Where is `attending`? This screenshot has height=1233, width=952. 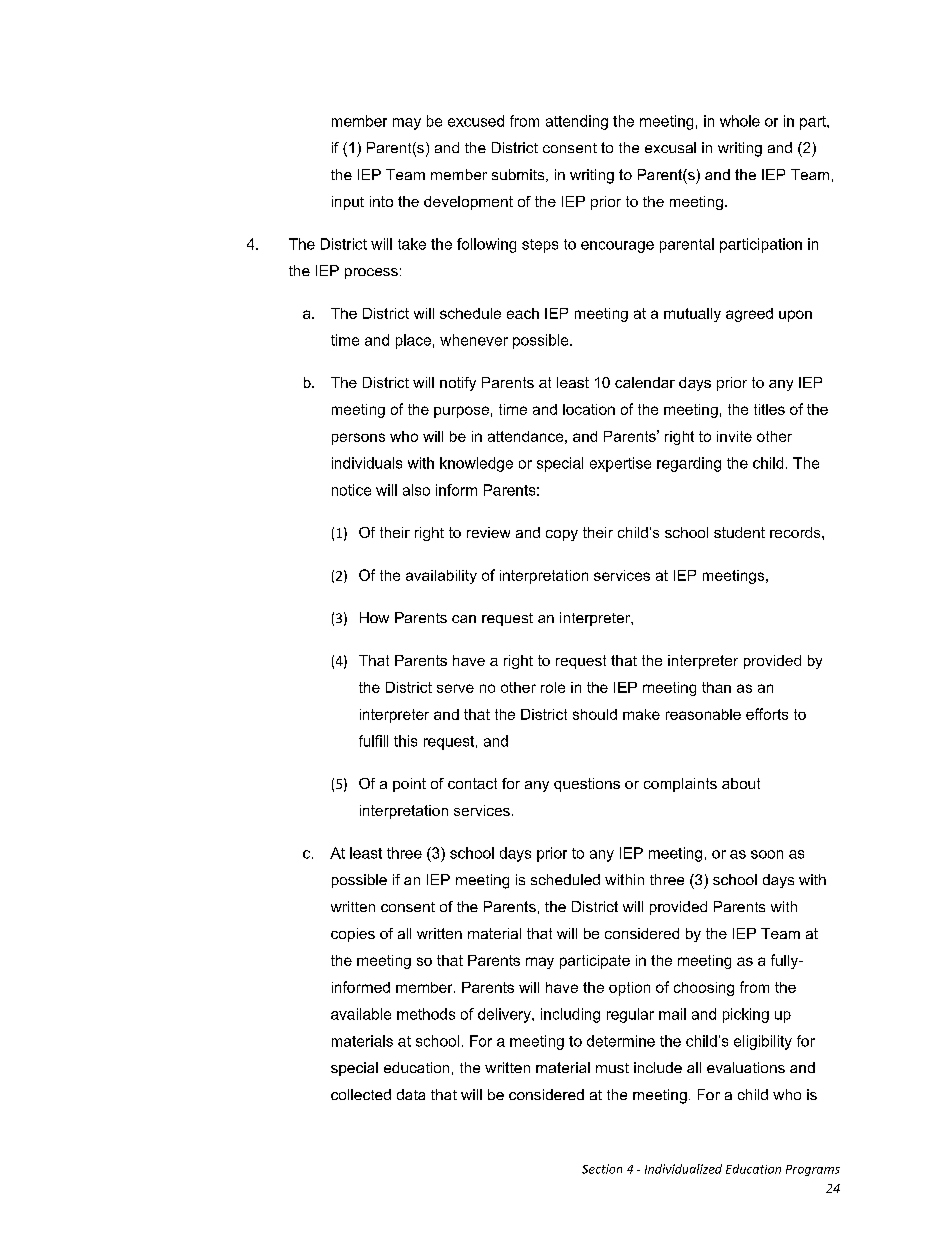 attending is located at coordinates (577, 122).
